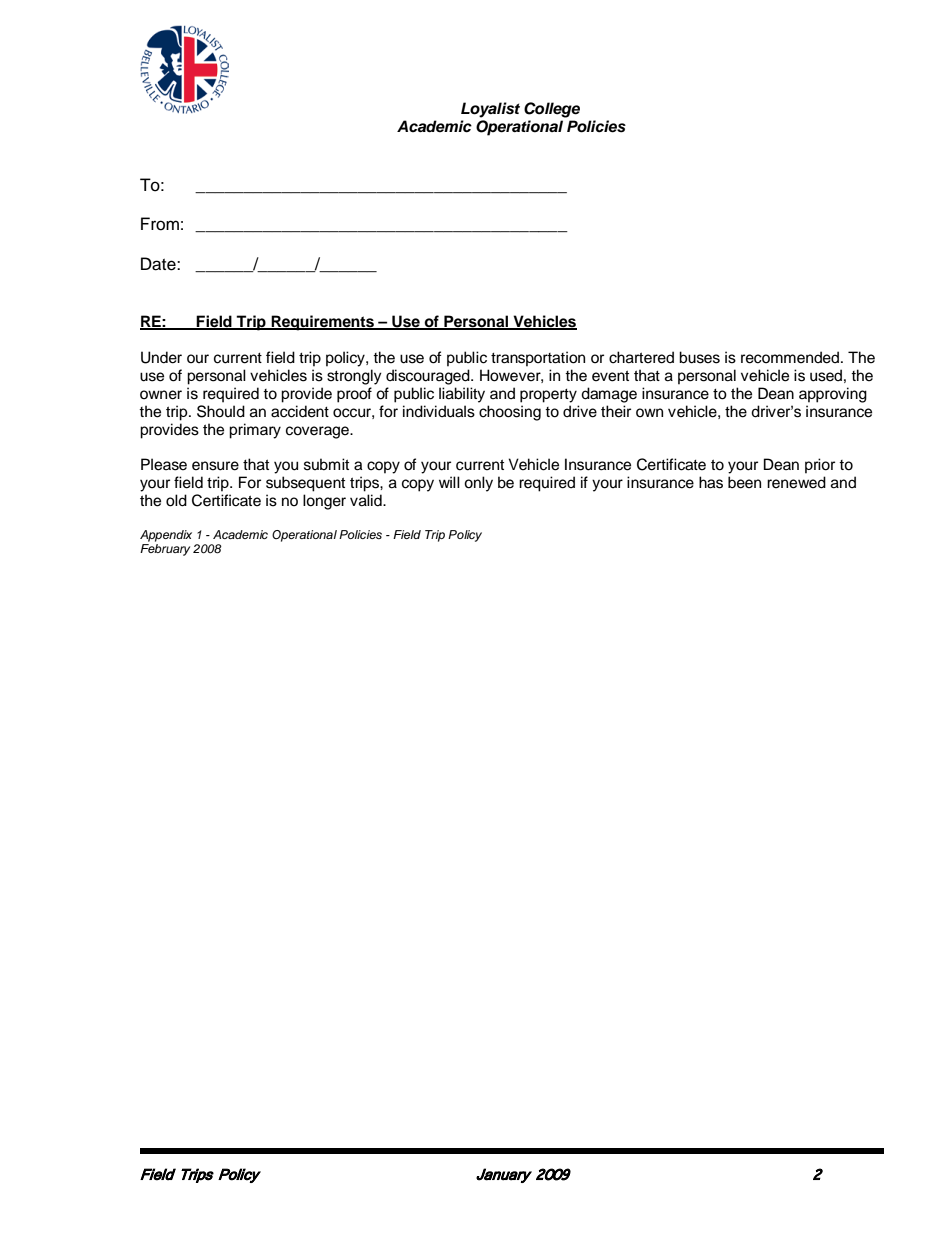  What do you see at coordinates (552, 110) in the screenshot?
I see `College` at bounding box center [552, 110].
